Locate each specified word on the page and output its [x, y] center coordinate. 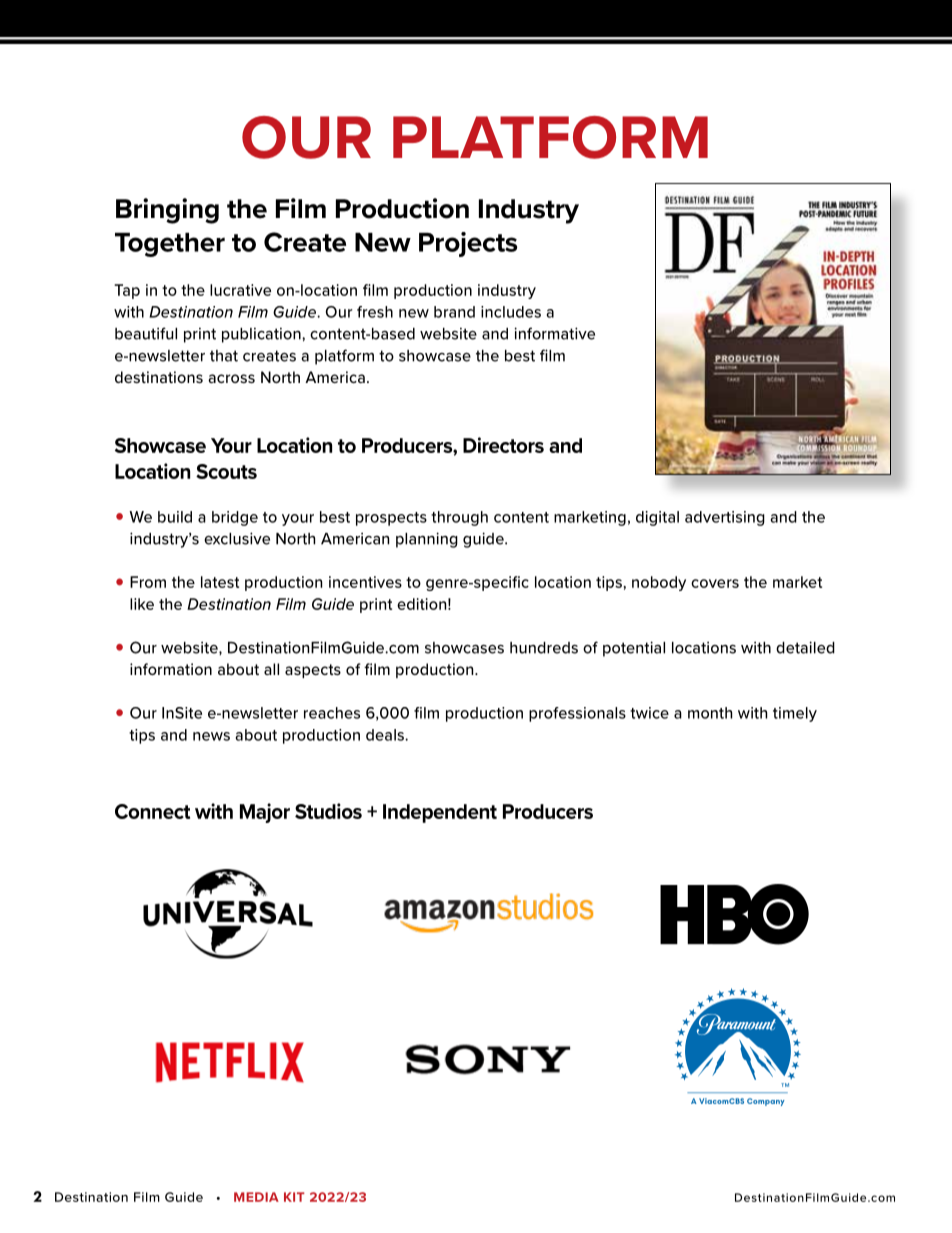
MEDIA [256, 1197]
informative [554, 333]
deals [386, 735]
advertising [725, 518]
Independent [440, 813]
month [710, 713]
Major [265, 813]
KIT [294, 1197]
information [171, 669]
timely [795, 714]
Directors [503, 445]
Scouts [226, 471]
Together [170, 245]
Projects [468, 244]
